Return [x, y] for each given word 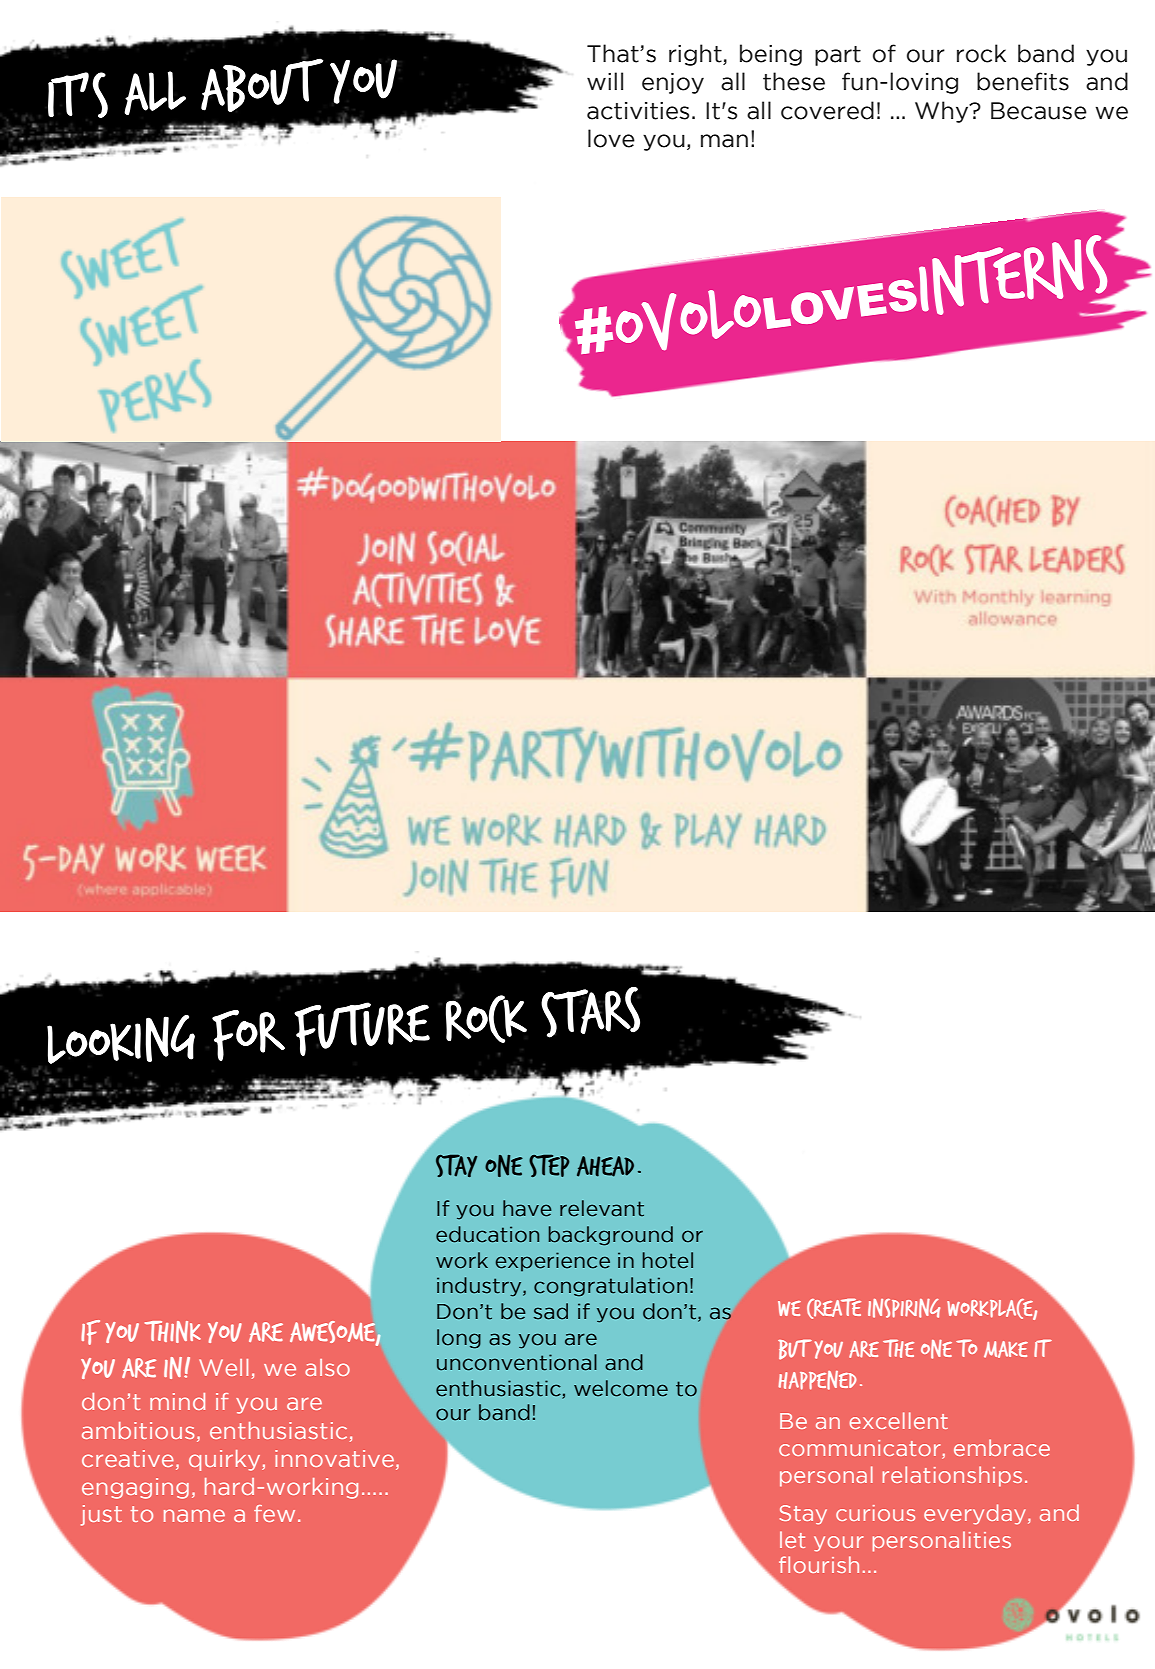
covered [827, 110]
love [611, 138]
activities [638, 111]
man [724, 141]
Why [943, 112]
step [549, 1165]
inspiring [904, 1308]
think [173, 1332]
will [605, 81]
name [194, 1515]
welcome [621, 1388]
